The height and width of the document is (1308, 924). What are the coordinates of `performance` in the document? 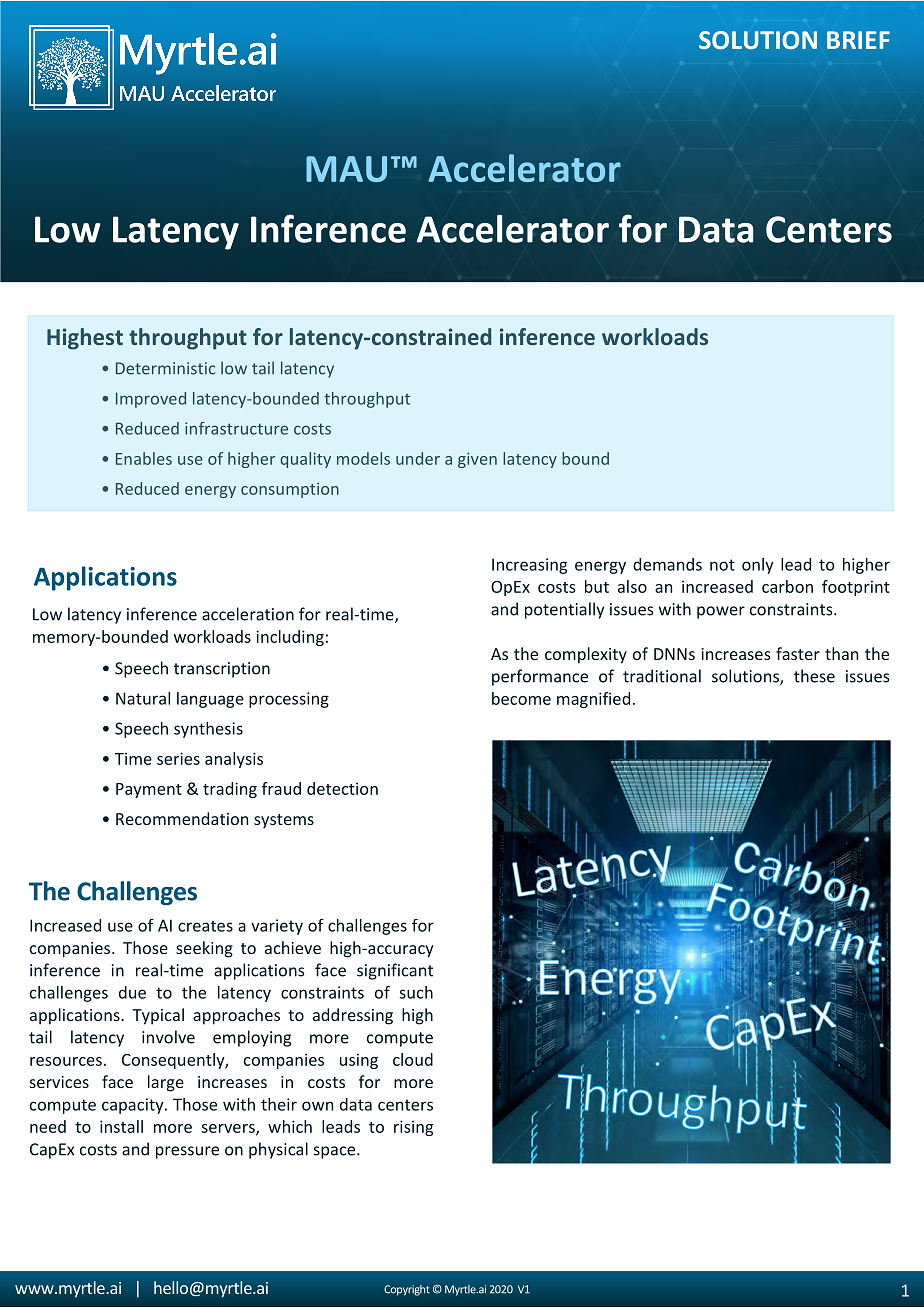 It's located at (540, 677).
